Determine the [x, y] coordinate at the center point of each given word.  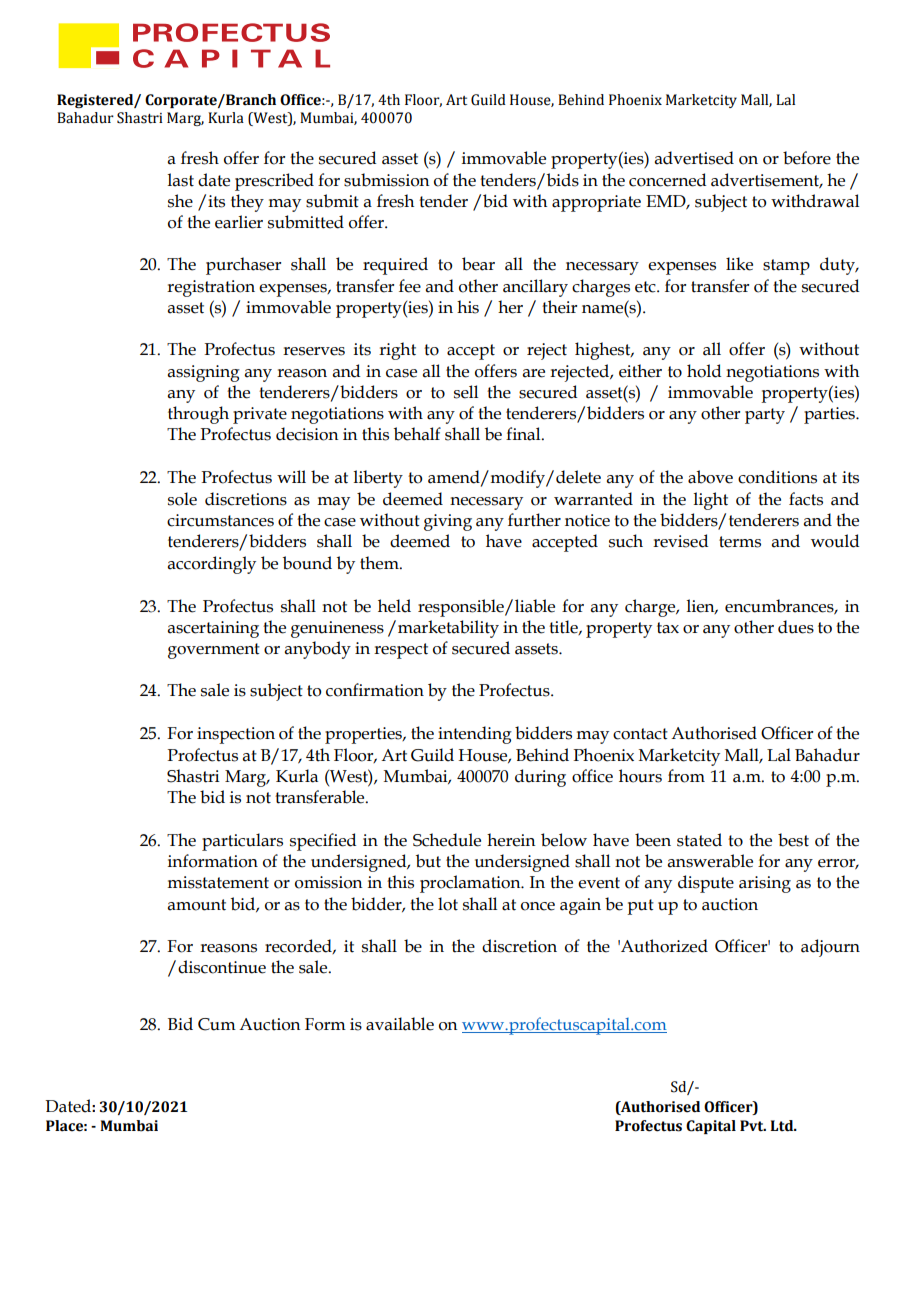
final [524, 434]
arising [765, 884]
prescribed [274, 182]
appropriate [596, 203]
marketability [448, 629]
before [807, 158]
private [260, 415]
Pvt [753, 1126]
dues [796, 627]
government [214, 651]
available [400, 1024]
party [765, 416]
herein [511, 840]
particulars [242, 842]
